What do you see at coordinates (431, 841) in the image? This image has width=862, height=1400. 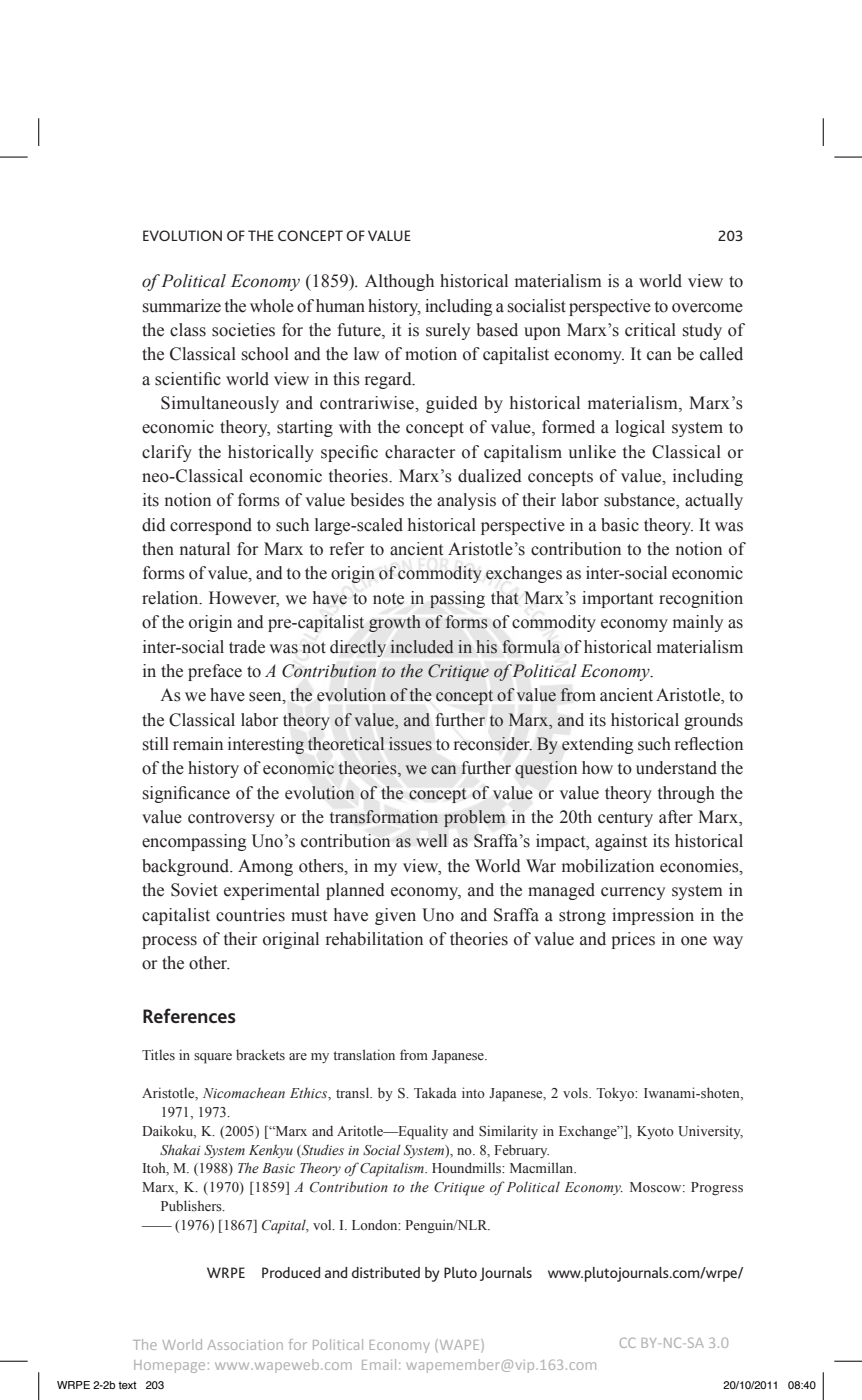 I see `well` at bounding box center [431, 841].
